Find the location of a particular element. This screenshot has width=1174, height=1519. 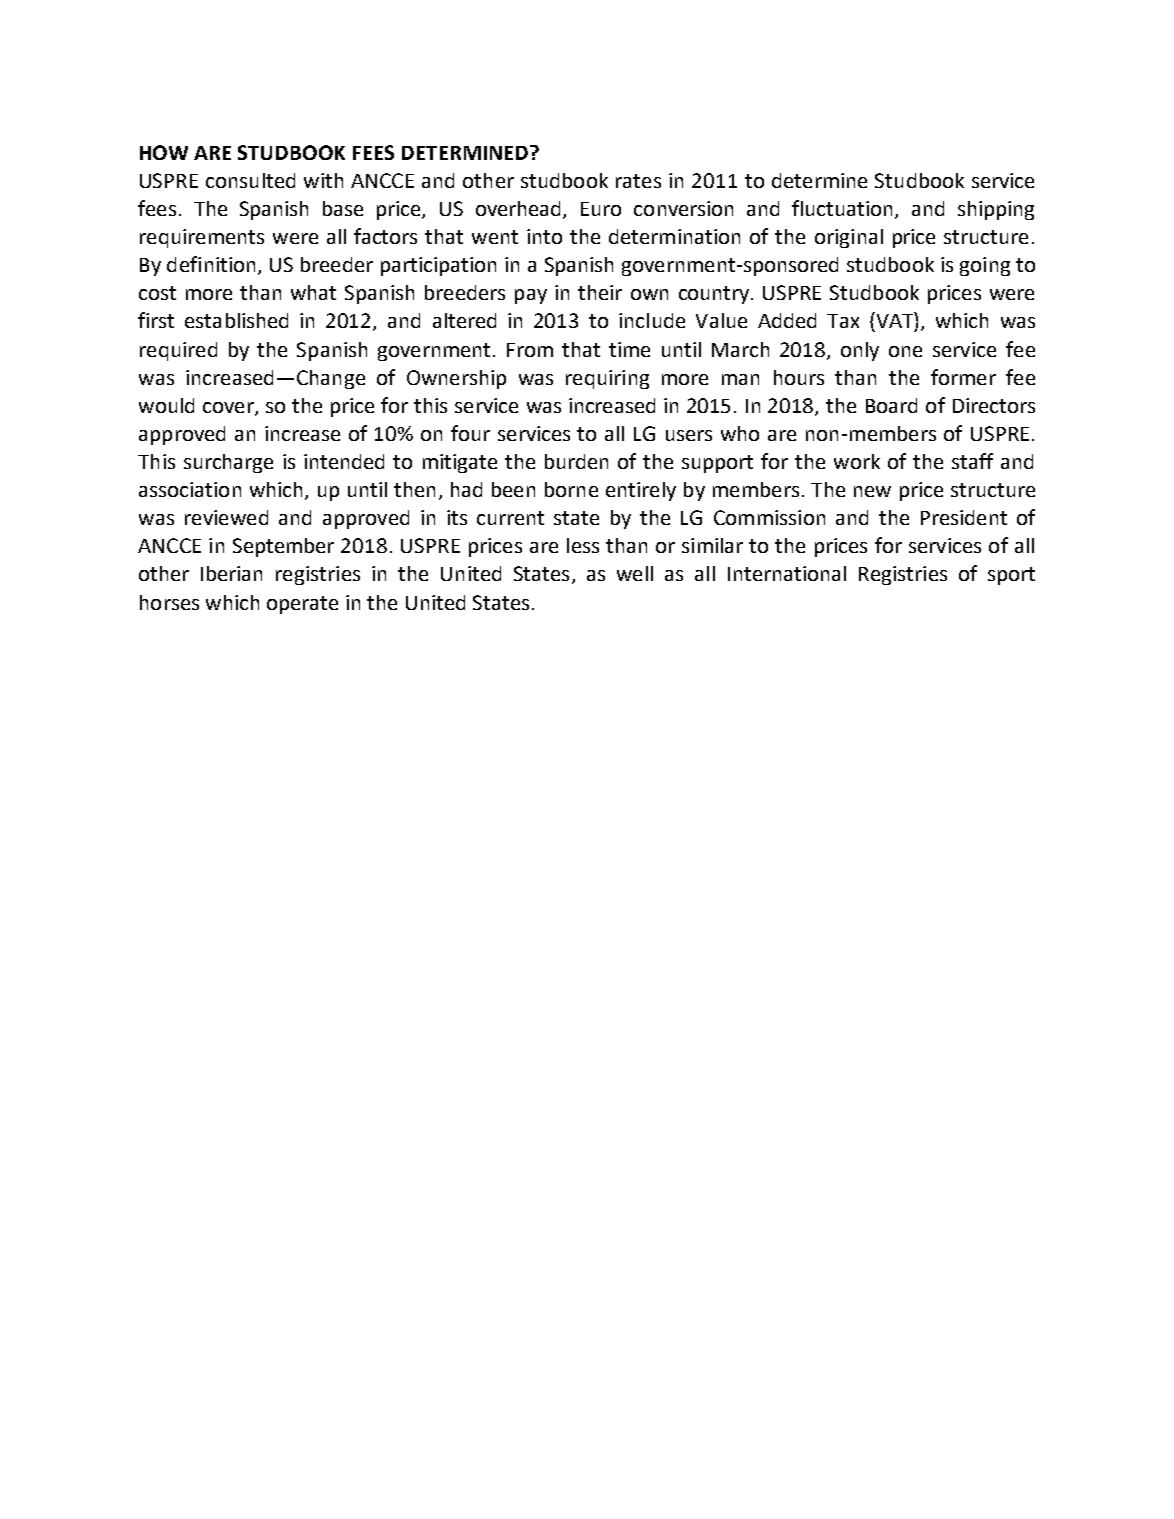

former is located at coordinates (963, 377).
